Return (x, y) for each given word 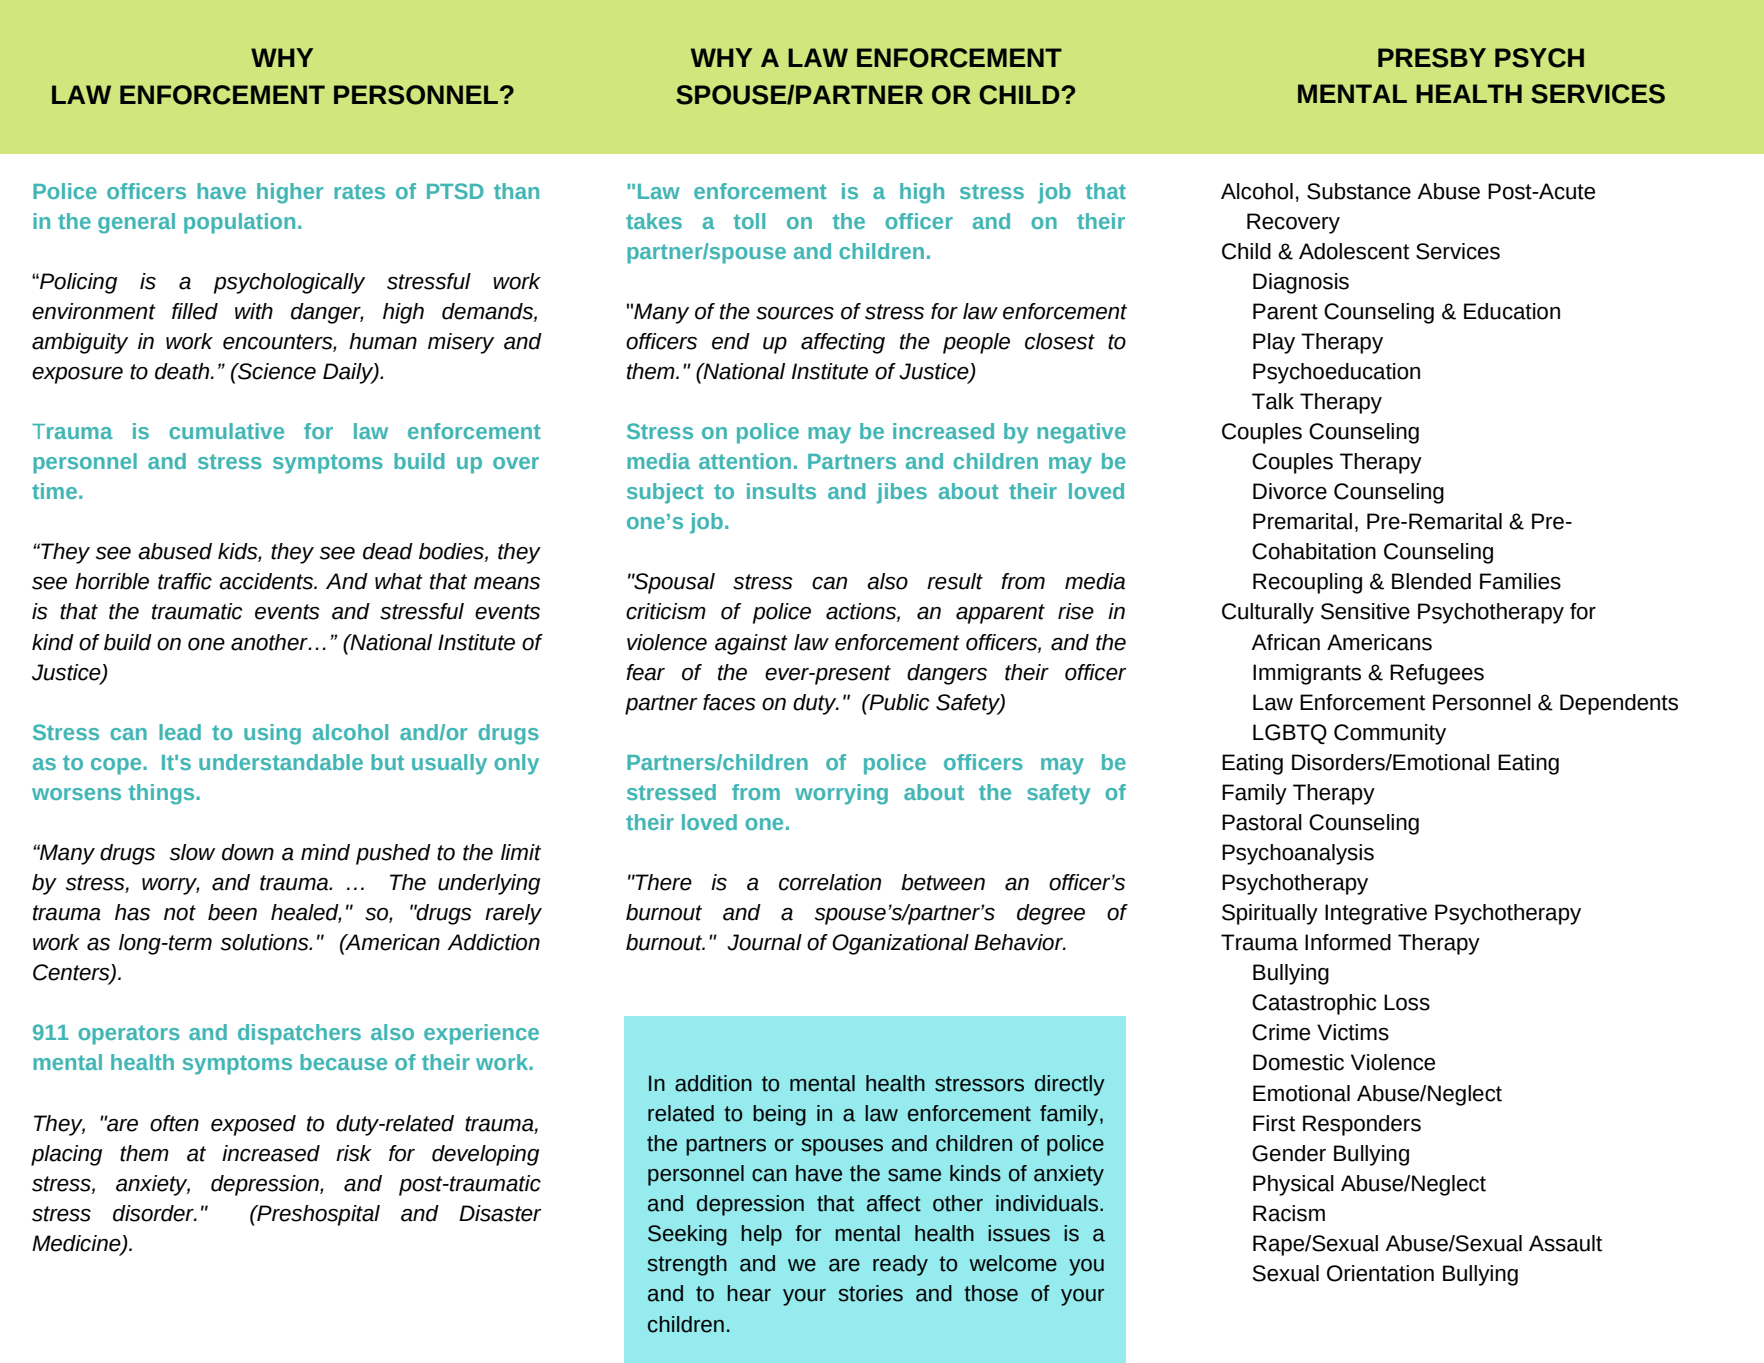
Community (1390, 734)
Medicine (77, 1244)
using (272, 734)
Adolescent (1354, 251)
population (239, 223)
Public (898, 702)
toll (749, 221)
